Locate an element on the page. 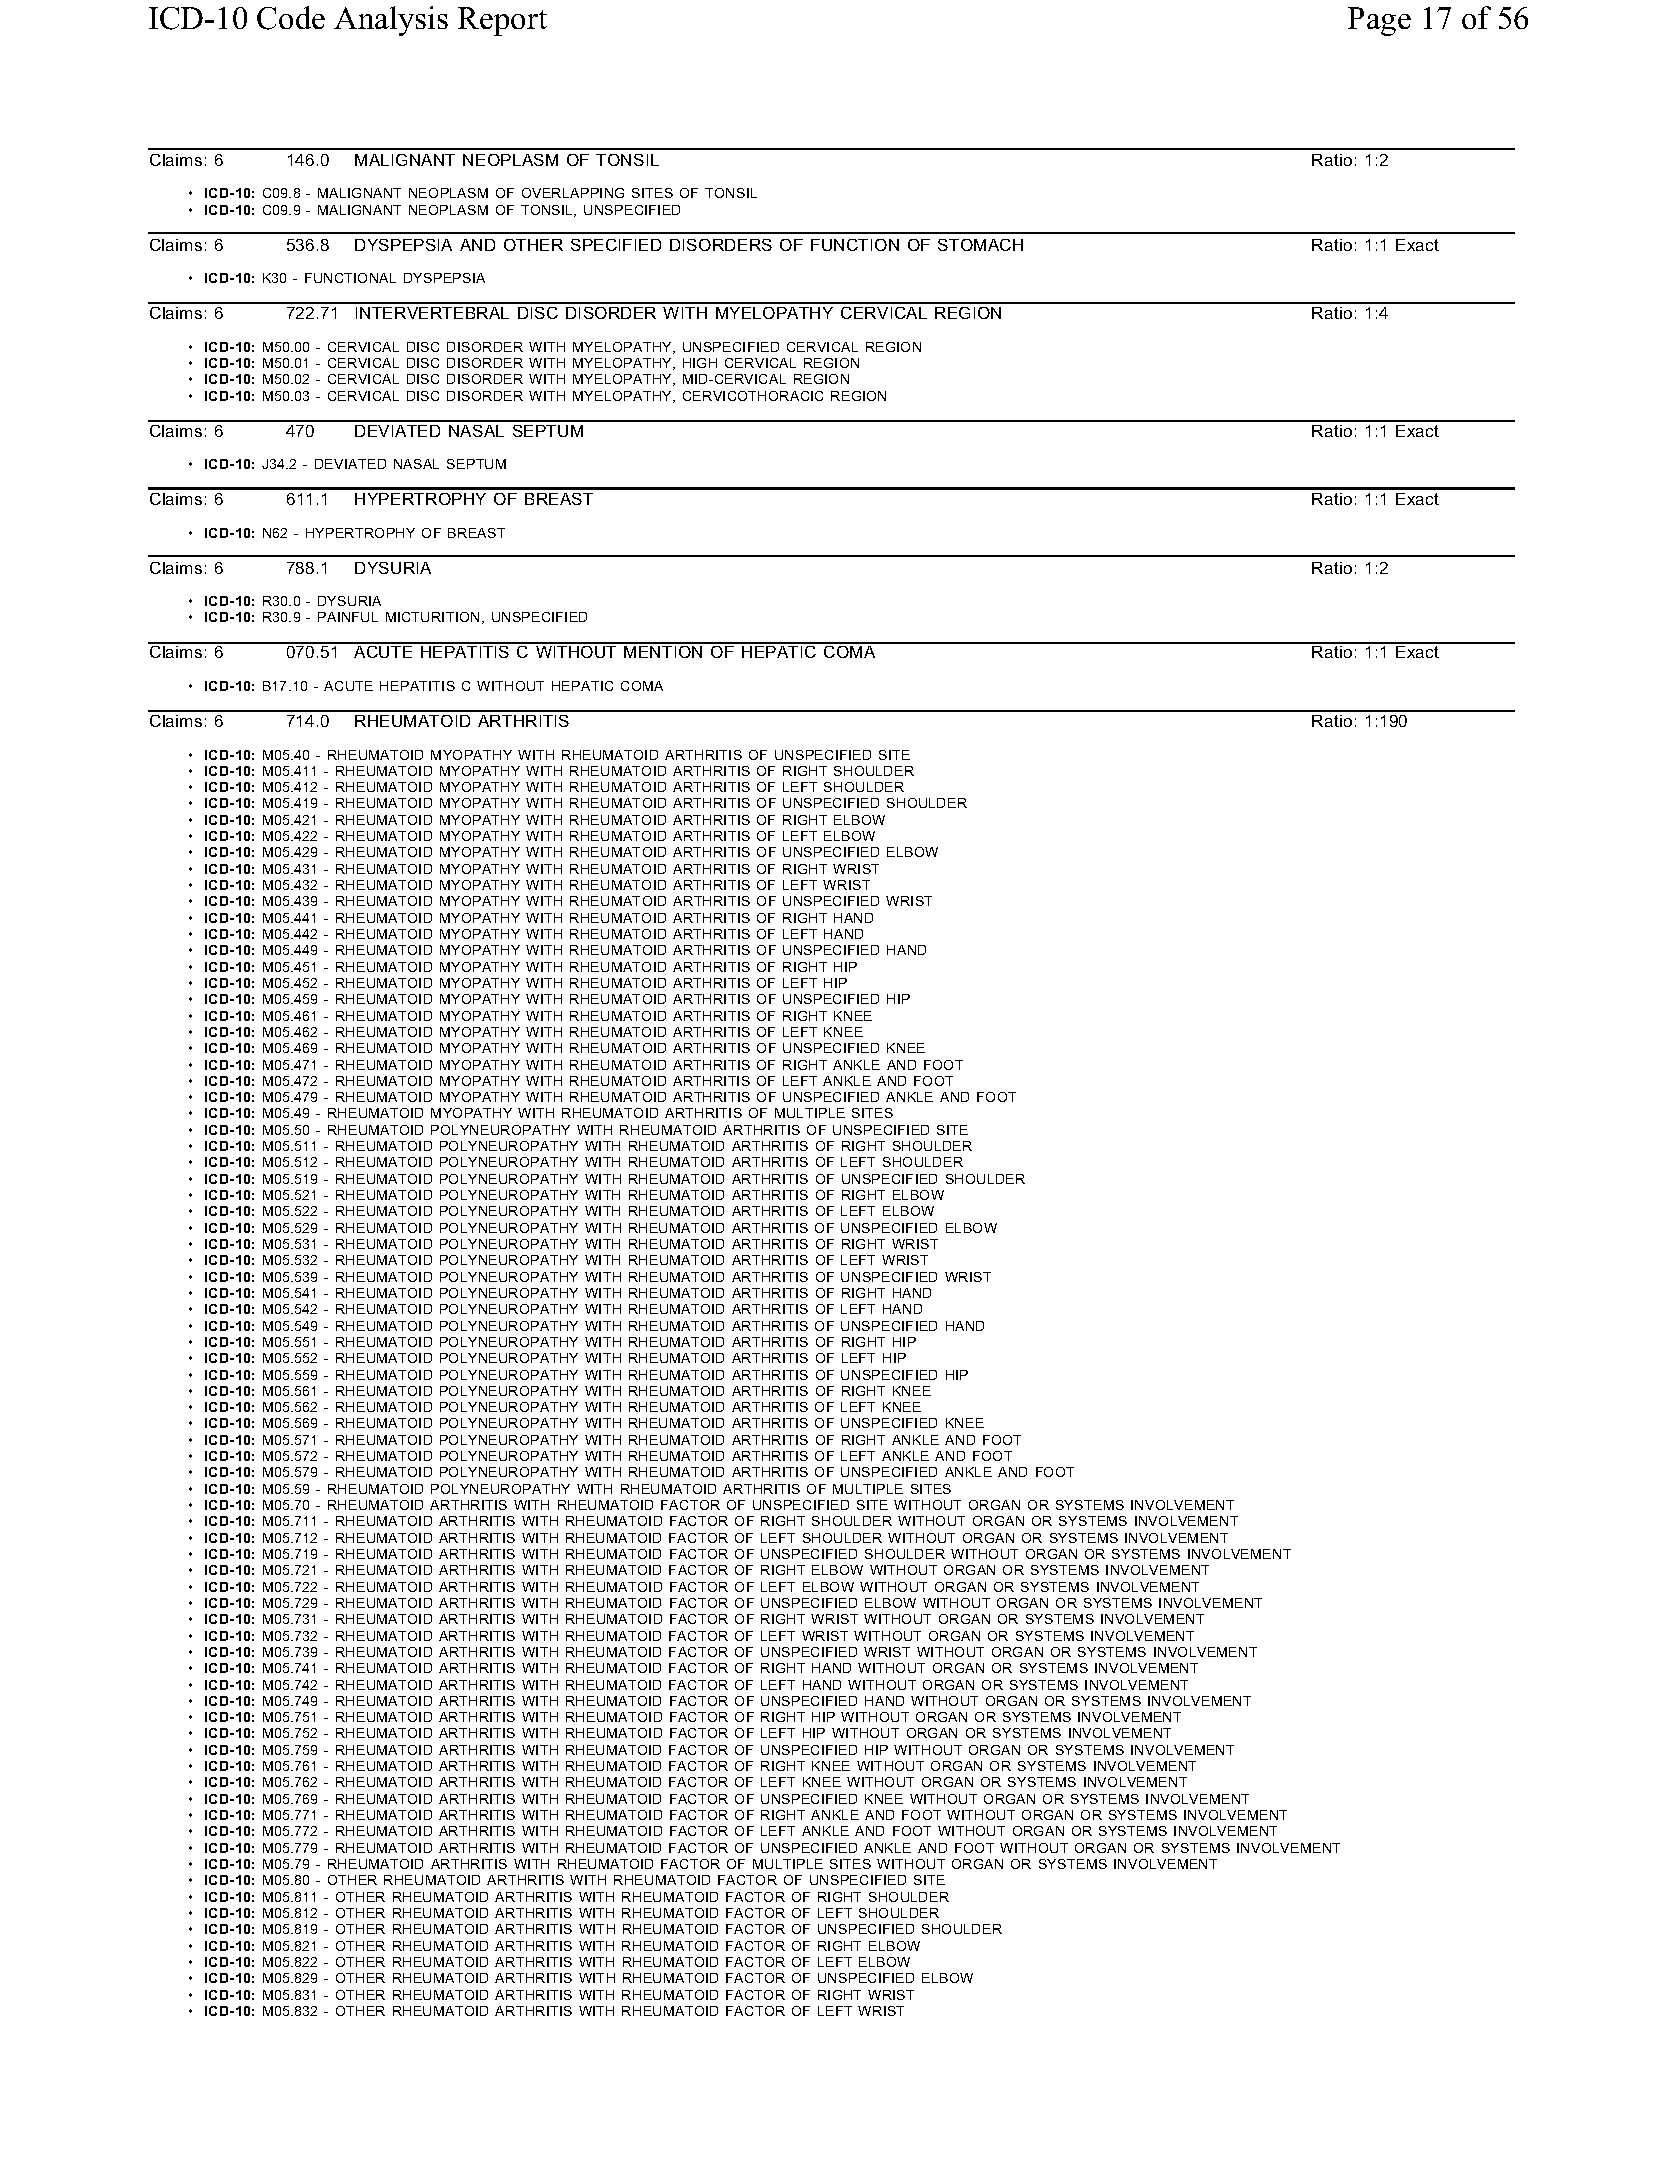  HIGH is located at coordinates (700, 363).
